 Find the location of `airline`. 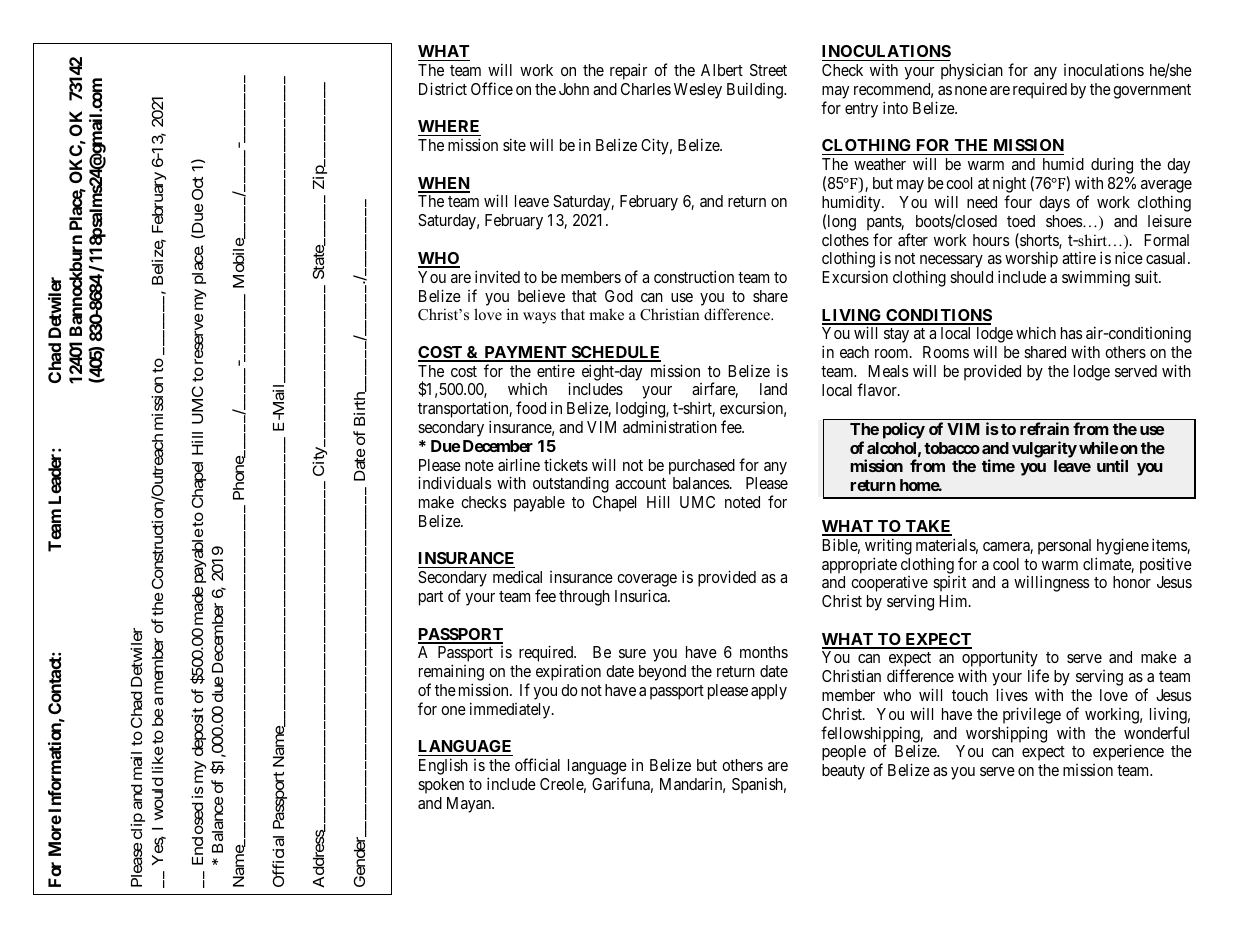

airline is located at coordinates (519, 464).
